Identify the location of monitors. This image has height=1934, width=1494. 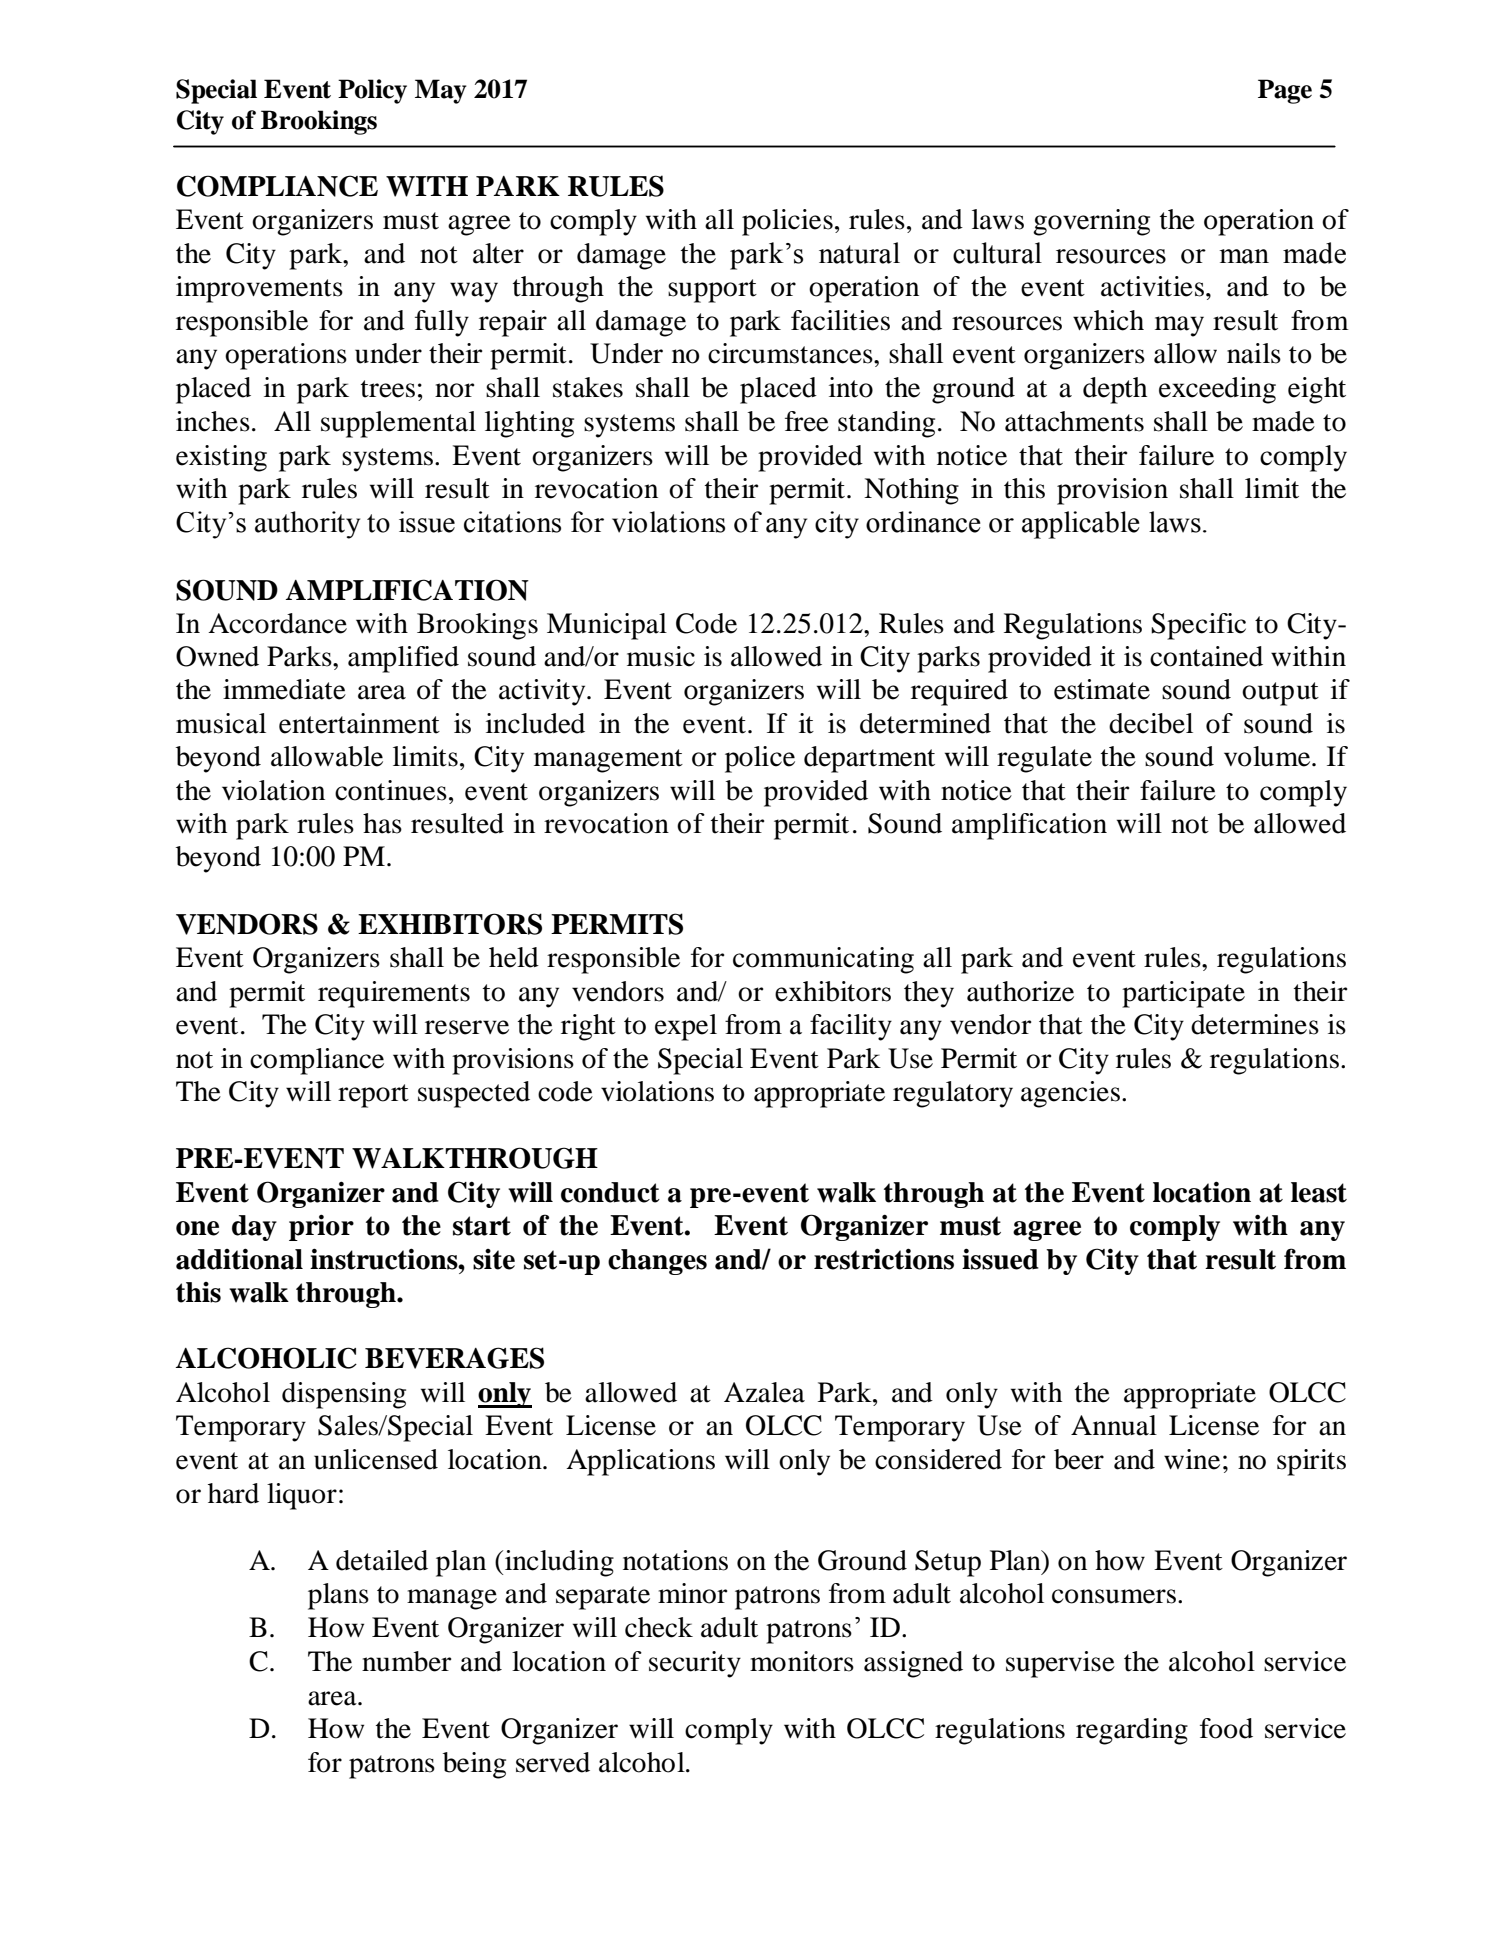
(802, 1661).
